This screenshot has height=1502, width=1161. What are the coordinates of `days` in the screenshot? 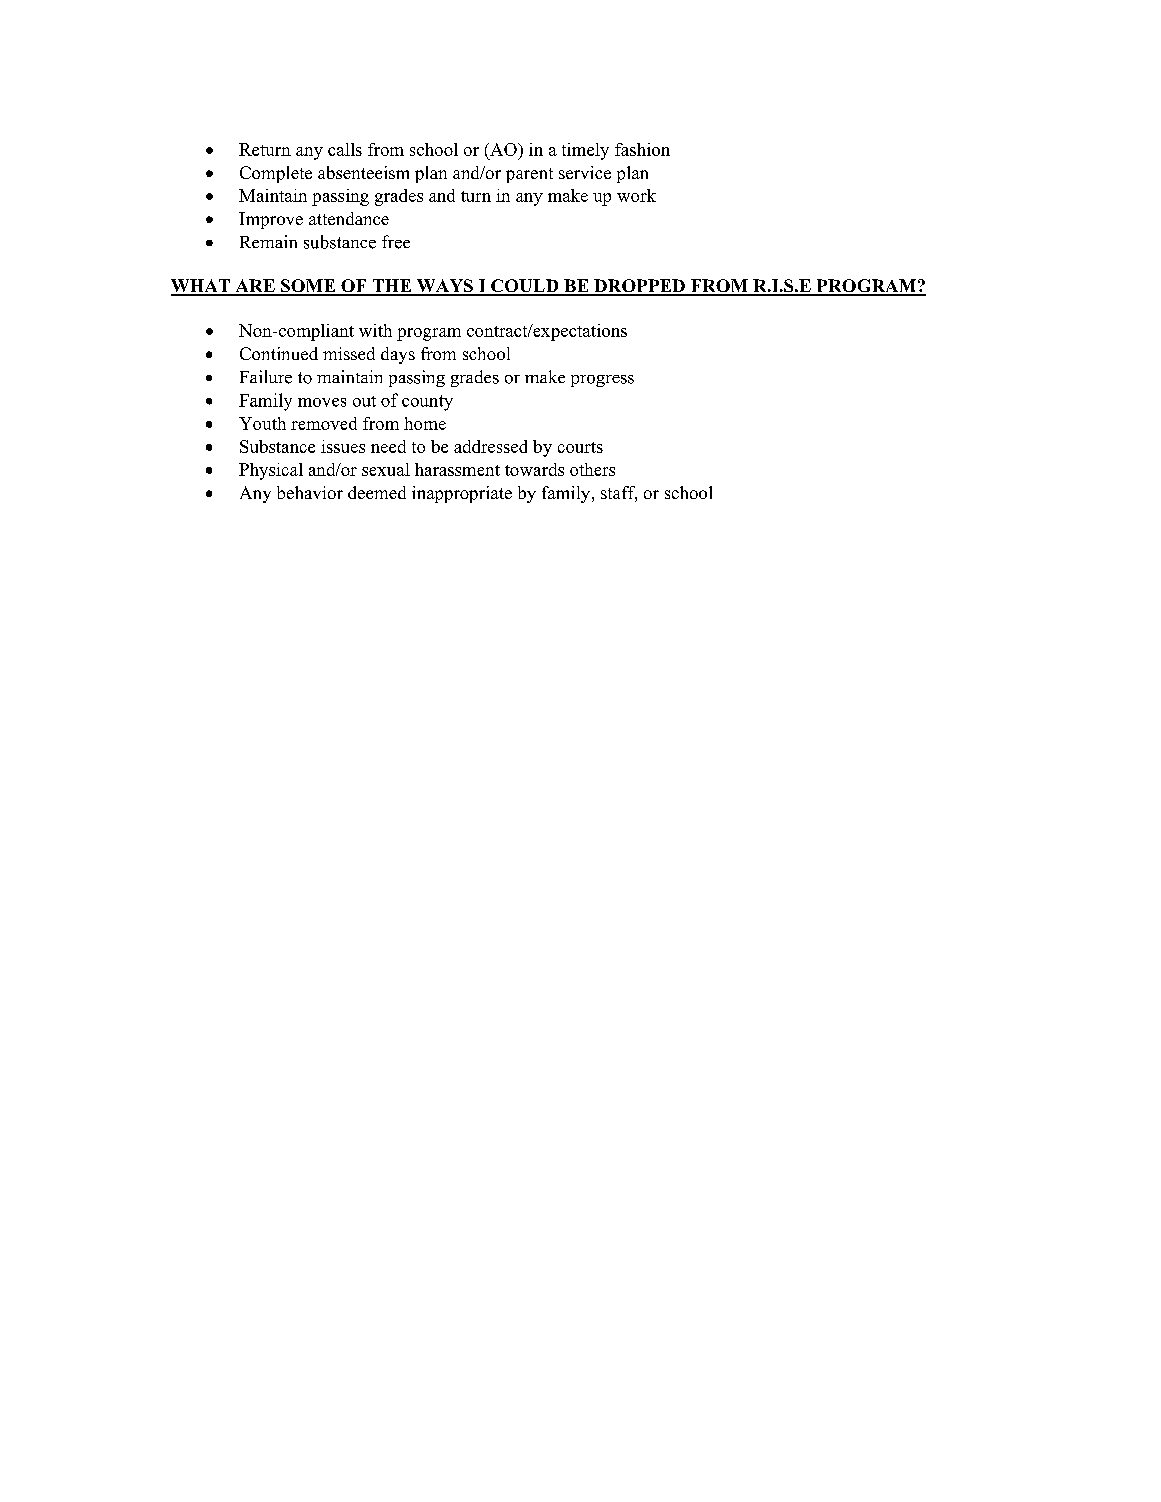 It's located at (398, 355).
